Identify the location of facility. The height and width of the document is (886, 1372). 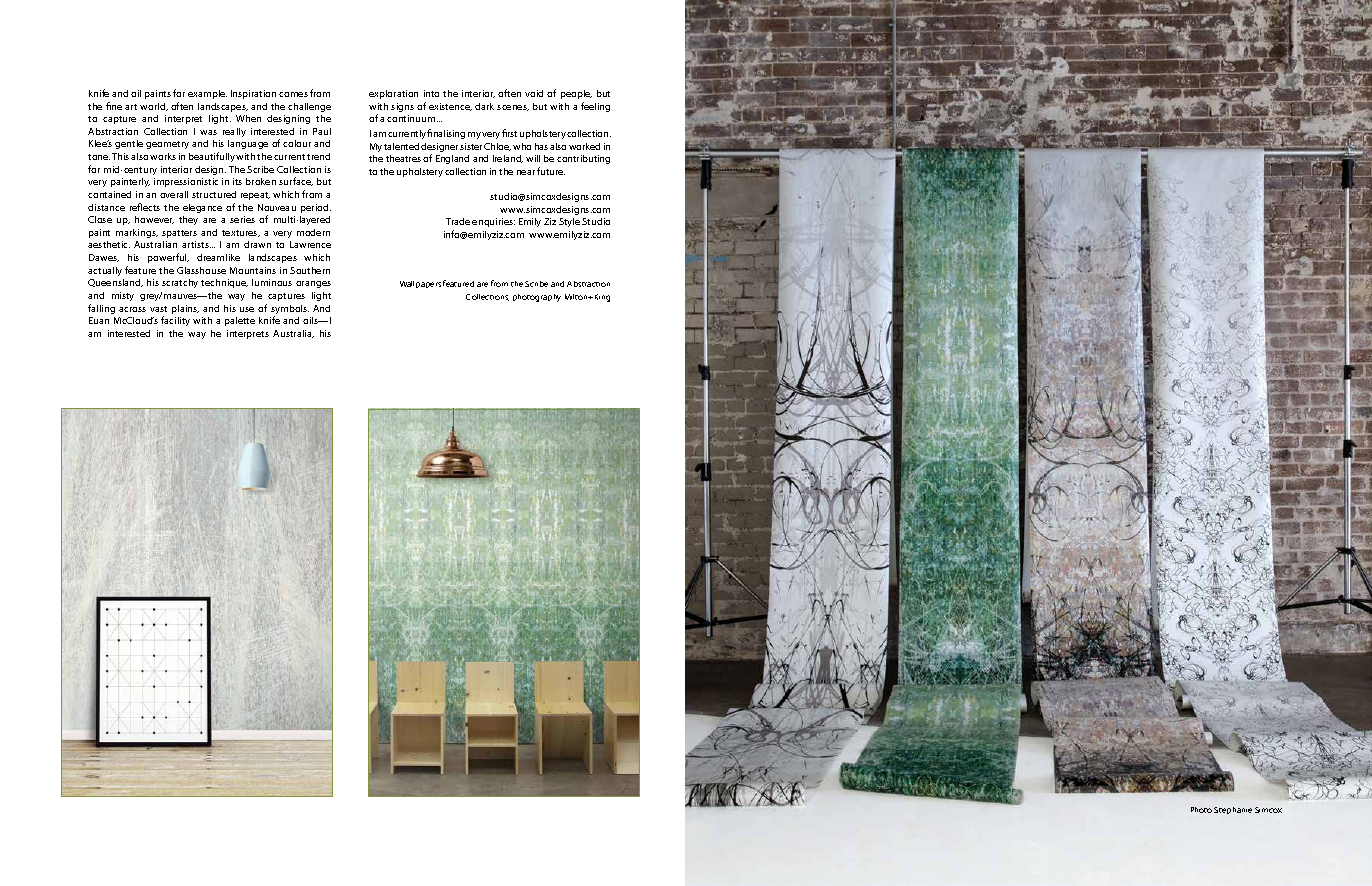
(175, 321).
